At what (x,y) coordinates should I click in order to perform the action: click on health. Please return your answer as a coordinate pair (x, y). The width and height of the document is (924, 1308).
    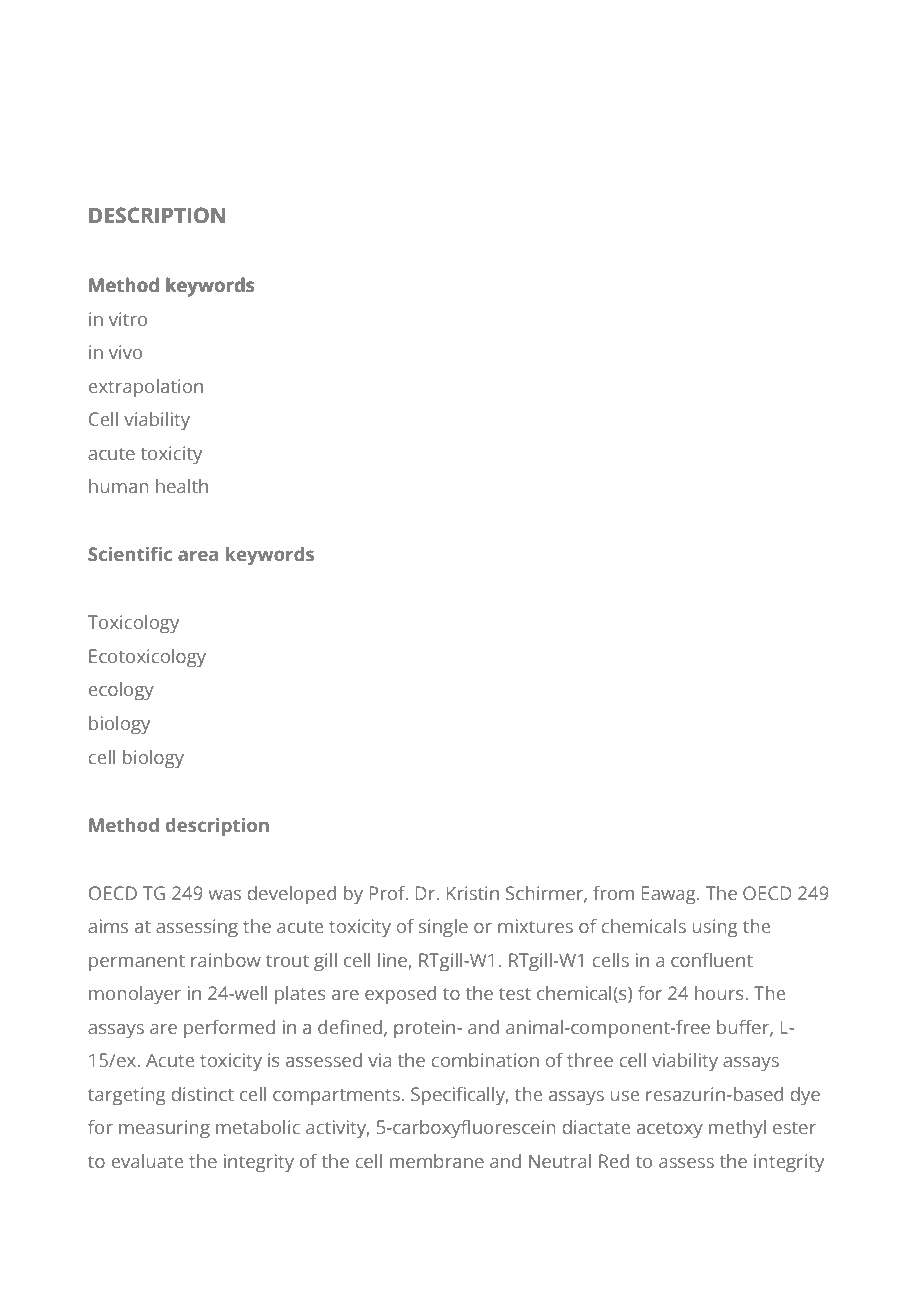
    Looking at the image, I should click on (182, 486).
